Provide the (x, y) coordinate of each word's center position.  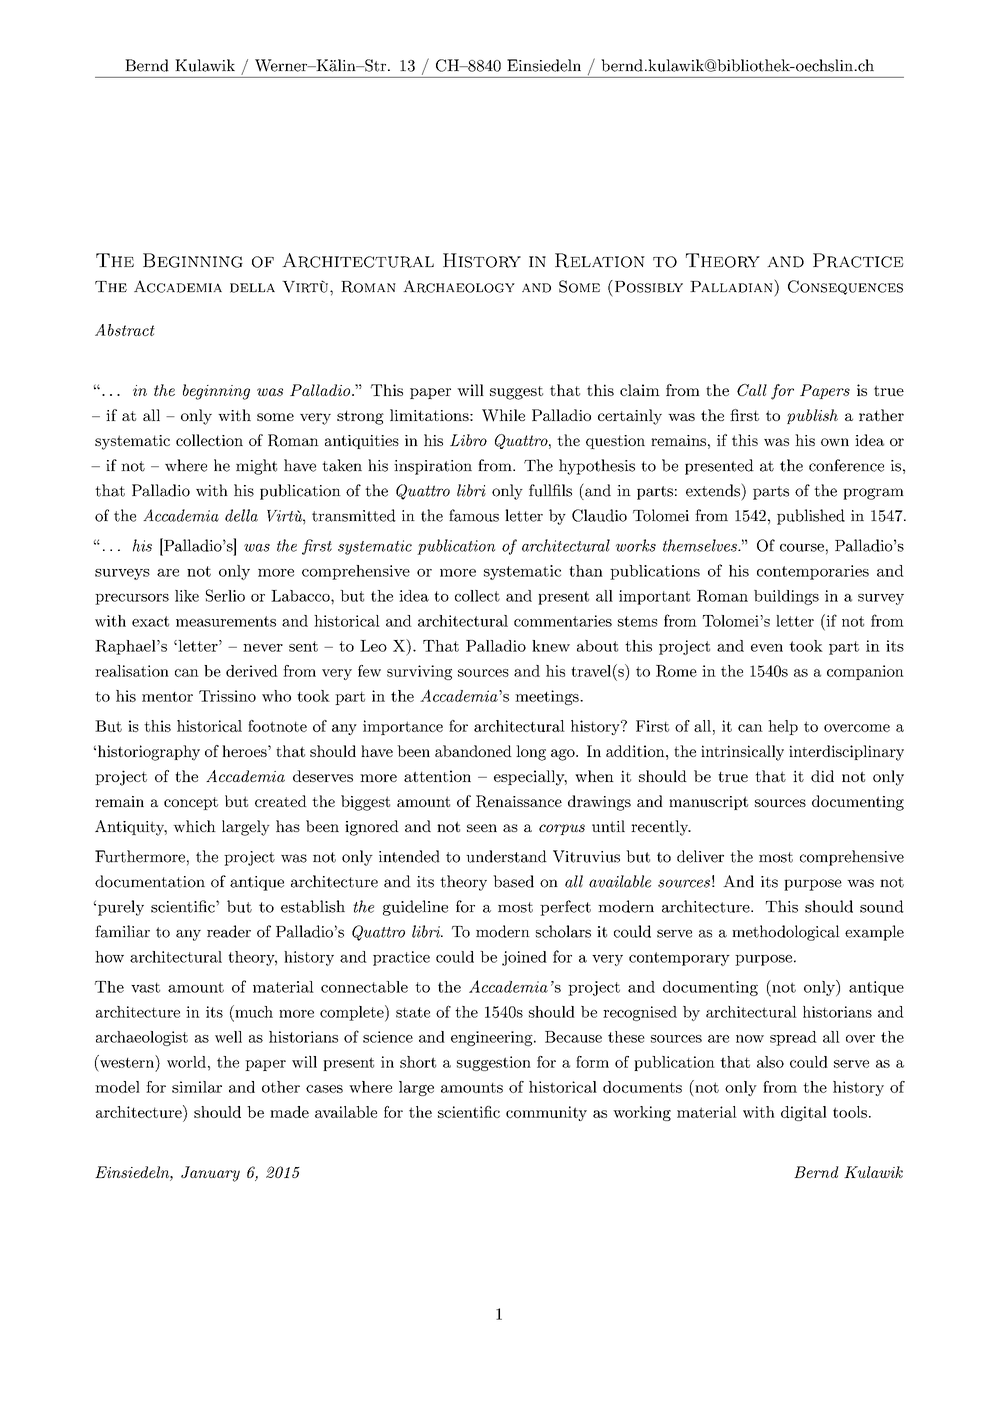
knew (551, 646)
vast (145, 987)
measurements (226, 621)
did (822, 776)
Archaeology (459, 286)
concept (191, 803)
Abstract (125, 330)
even (767, 648)
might (256, 467)
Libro (468, 440)
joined (524, 958)
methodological (786, 933)
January (210, 1174)
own (835, 442)
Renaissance (519, 801)
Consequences (845, 287)
